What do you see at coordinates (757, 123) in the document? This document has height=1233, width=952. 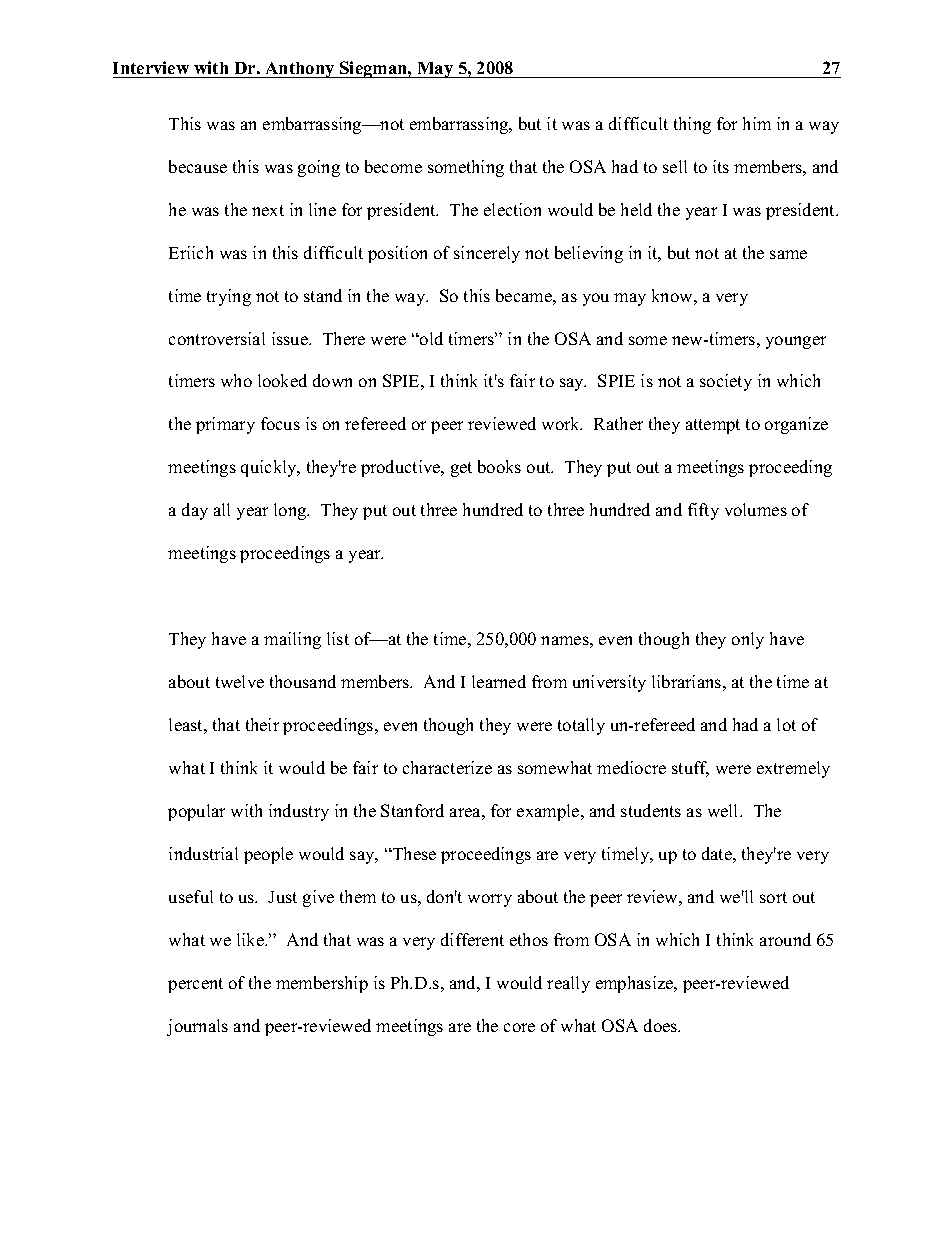 I see `him` at bounding box center [757, 123].
